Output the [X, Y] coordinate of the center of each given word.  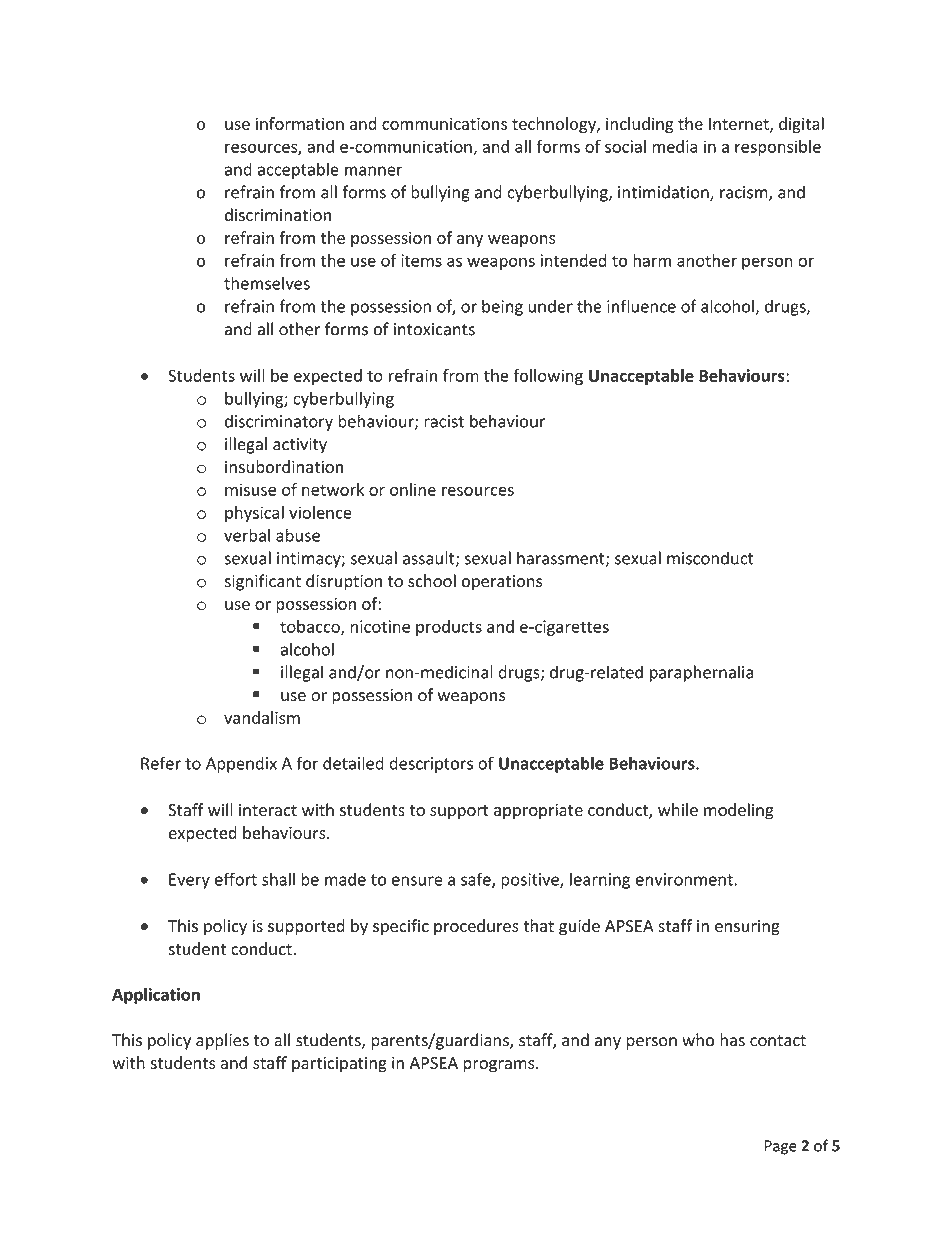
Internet [740, 125]
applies [222, 1041]
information [300, 123]
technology [555, 125]
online [413, 489]
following [548, 377]
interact [268, 810]
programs [500, 1066]
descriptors [431, 764]
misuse [250, 489]
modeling [739, 811]
